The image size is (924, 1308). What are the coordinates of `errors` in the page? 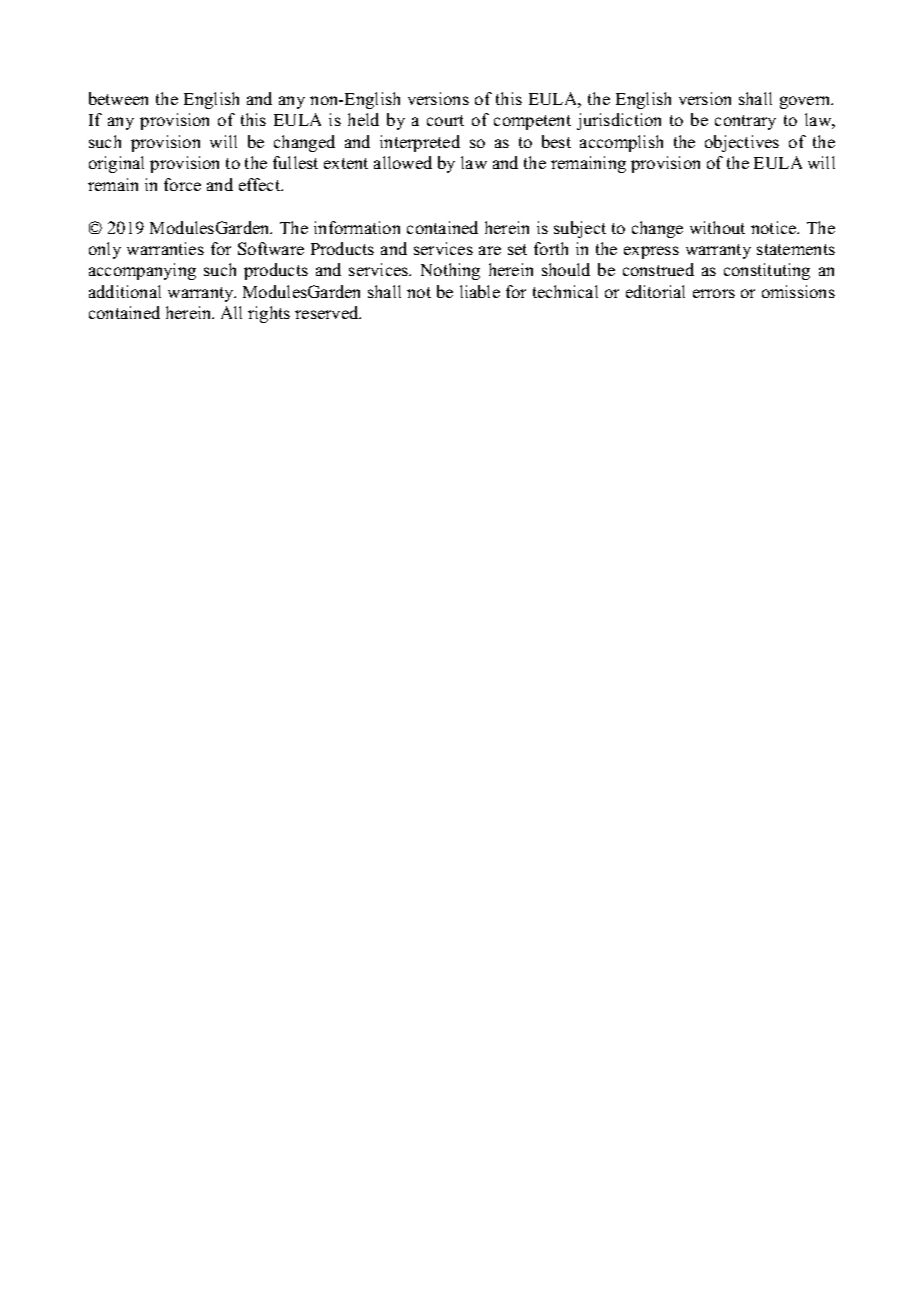 It's located at (714, 293).
